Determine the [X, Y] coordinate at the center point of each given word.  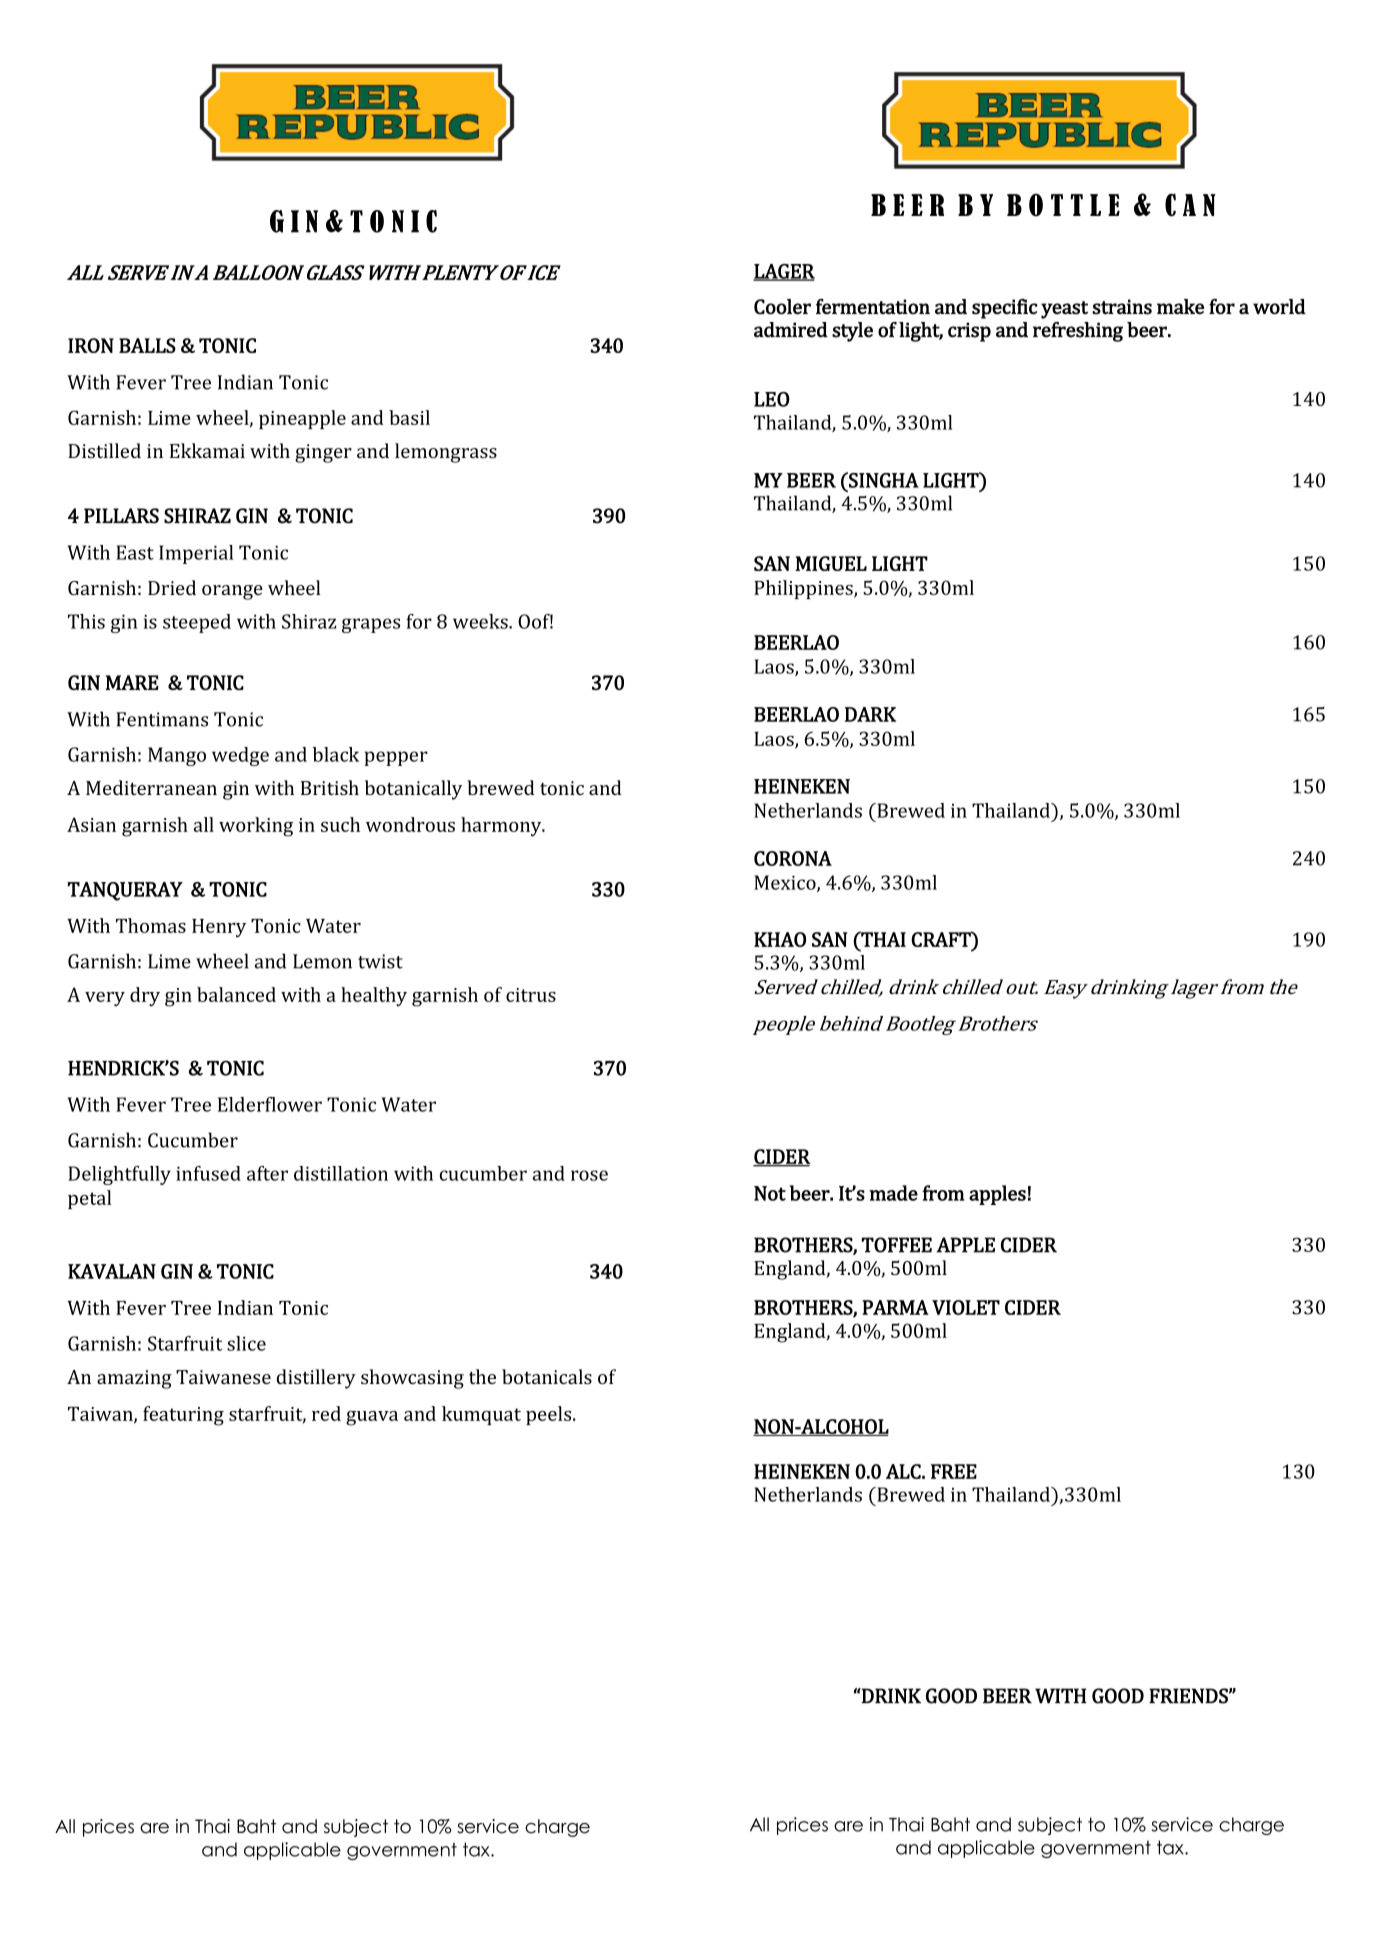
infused [208, 1173]
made [893, 1193]
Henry [219, 928]
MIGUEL [831, 563]
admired [791, 330]
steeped [197, 623]
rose [589, 1175]
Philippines [804, 589]
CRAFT [942, 939]
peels [550, 1415]
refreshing [1078, 332]
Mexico [786, 883]
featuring [183, 1416]
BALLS [147, 345]
